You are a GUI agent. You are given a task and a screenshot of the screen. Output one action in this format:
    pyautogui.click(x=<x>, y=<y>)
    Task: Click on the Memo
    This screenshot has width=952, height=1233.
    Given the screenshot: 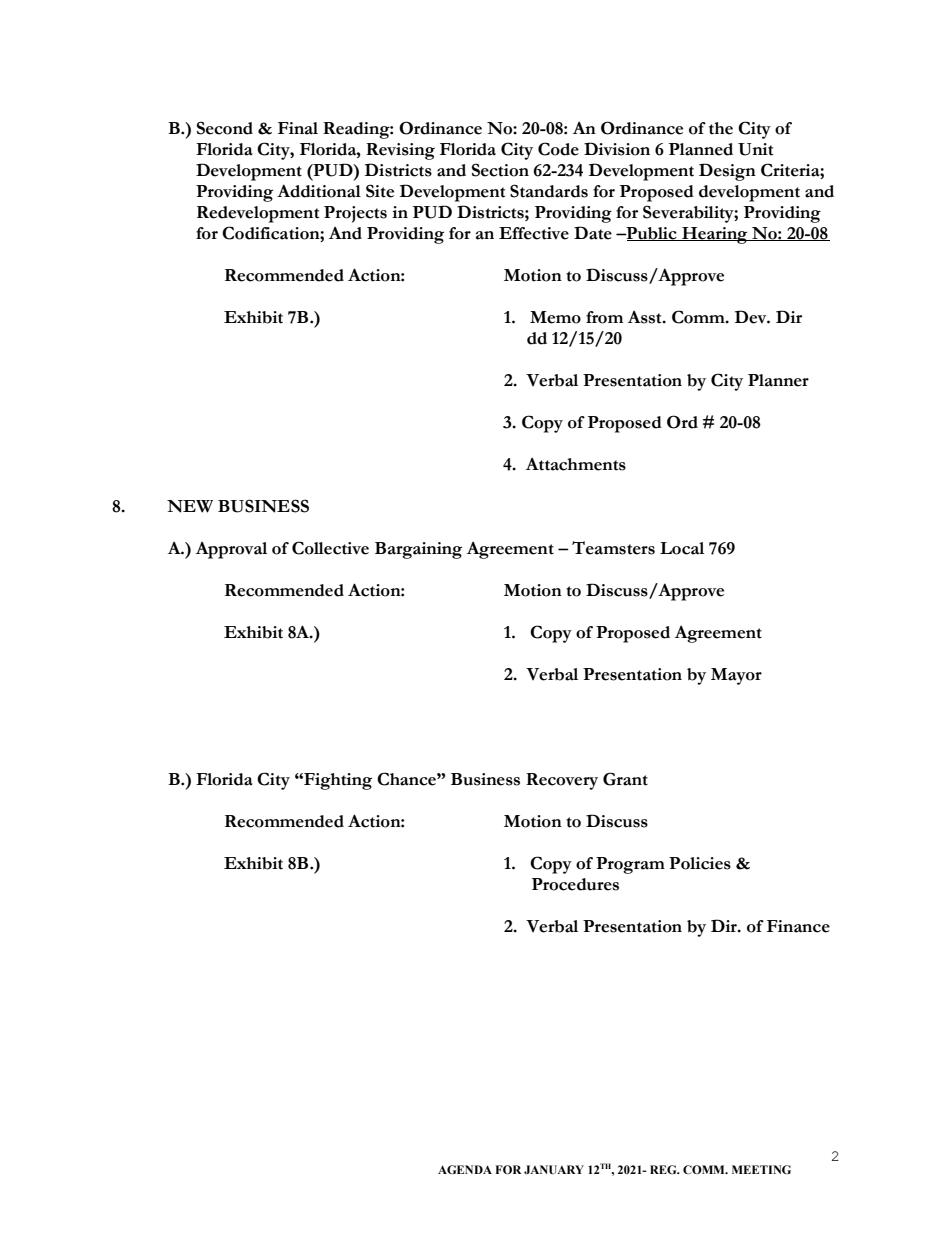 What is the action you would take?
    pyautogui.click(x=555, y=317)
